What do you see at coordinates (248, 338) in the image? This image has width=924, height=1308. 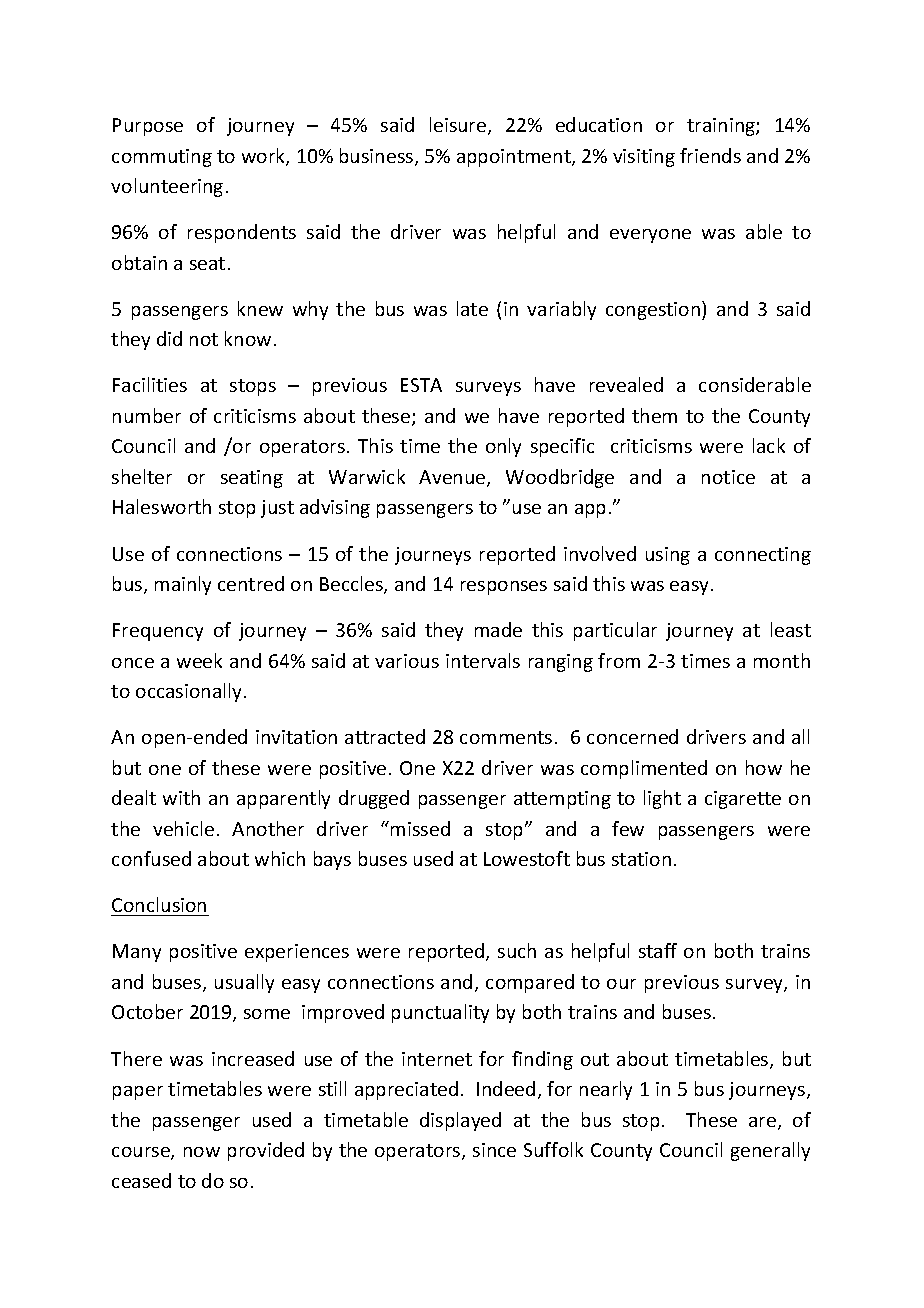 I see `know` at bounding box center [248, 338].
